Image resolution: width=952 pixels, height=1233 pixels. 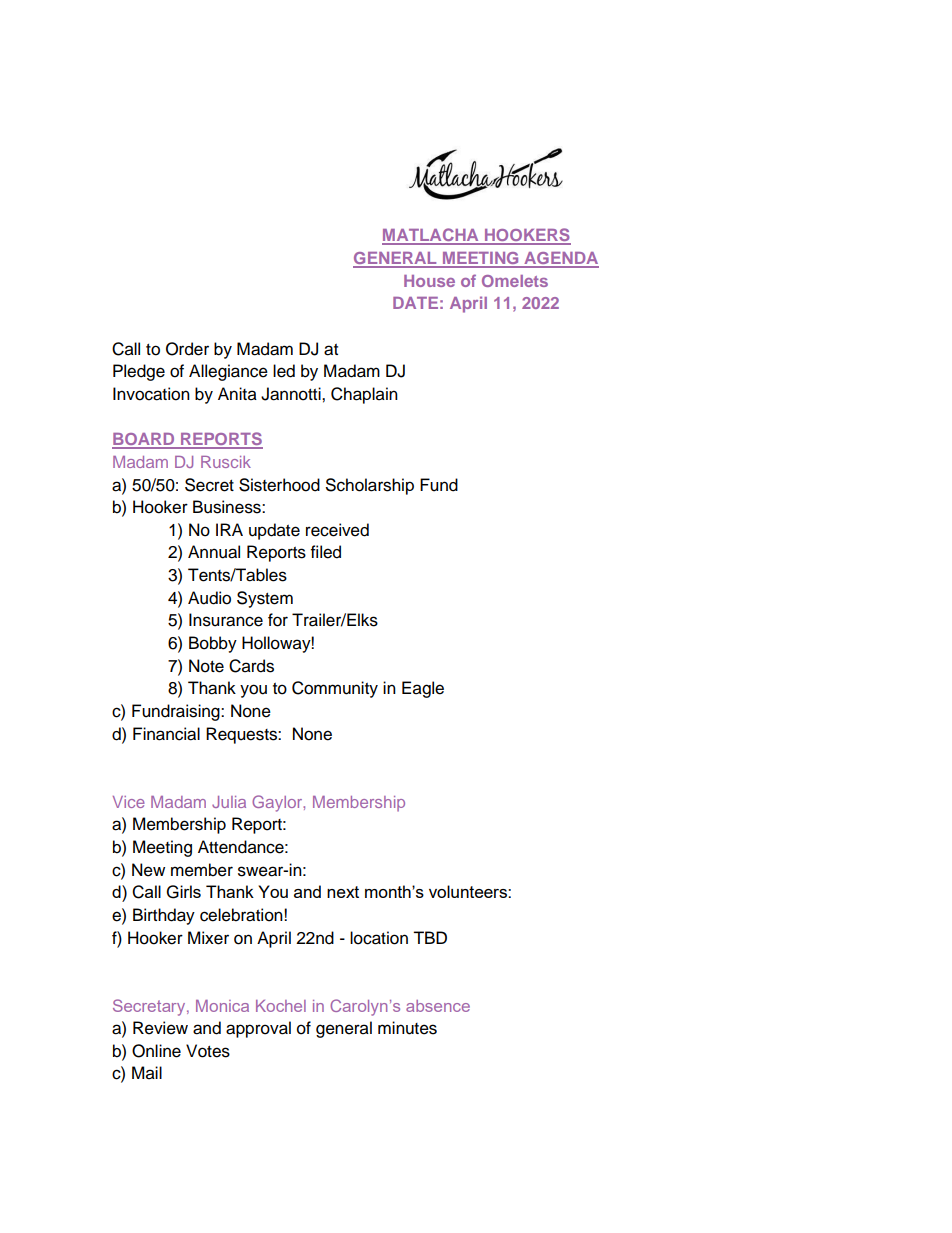 What do you see at coordinates (156, 1051) in the page?
I see `Online` at bounding box center [156, 1051].
